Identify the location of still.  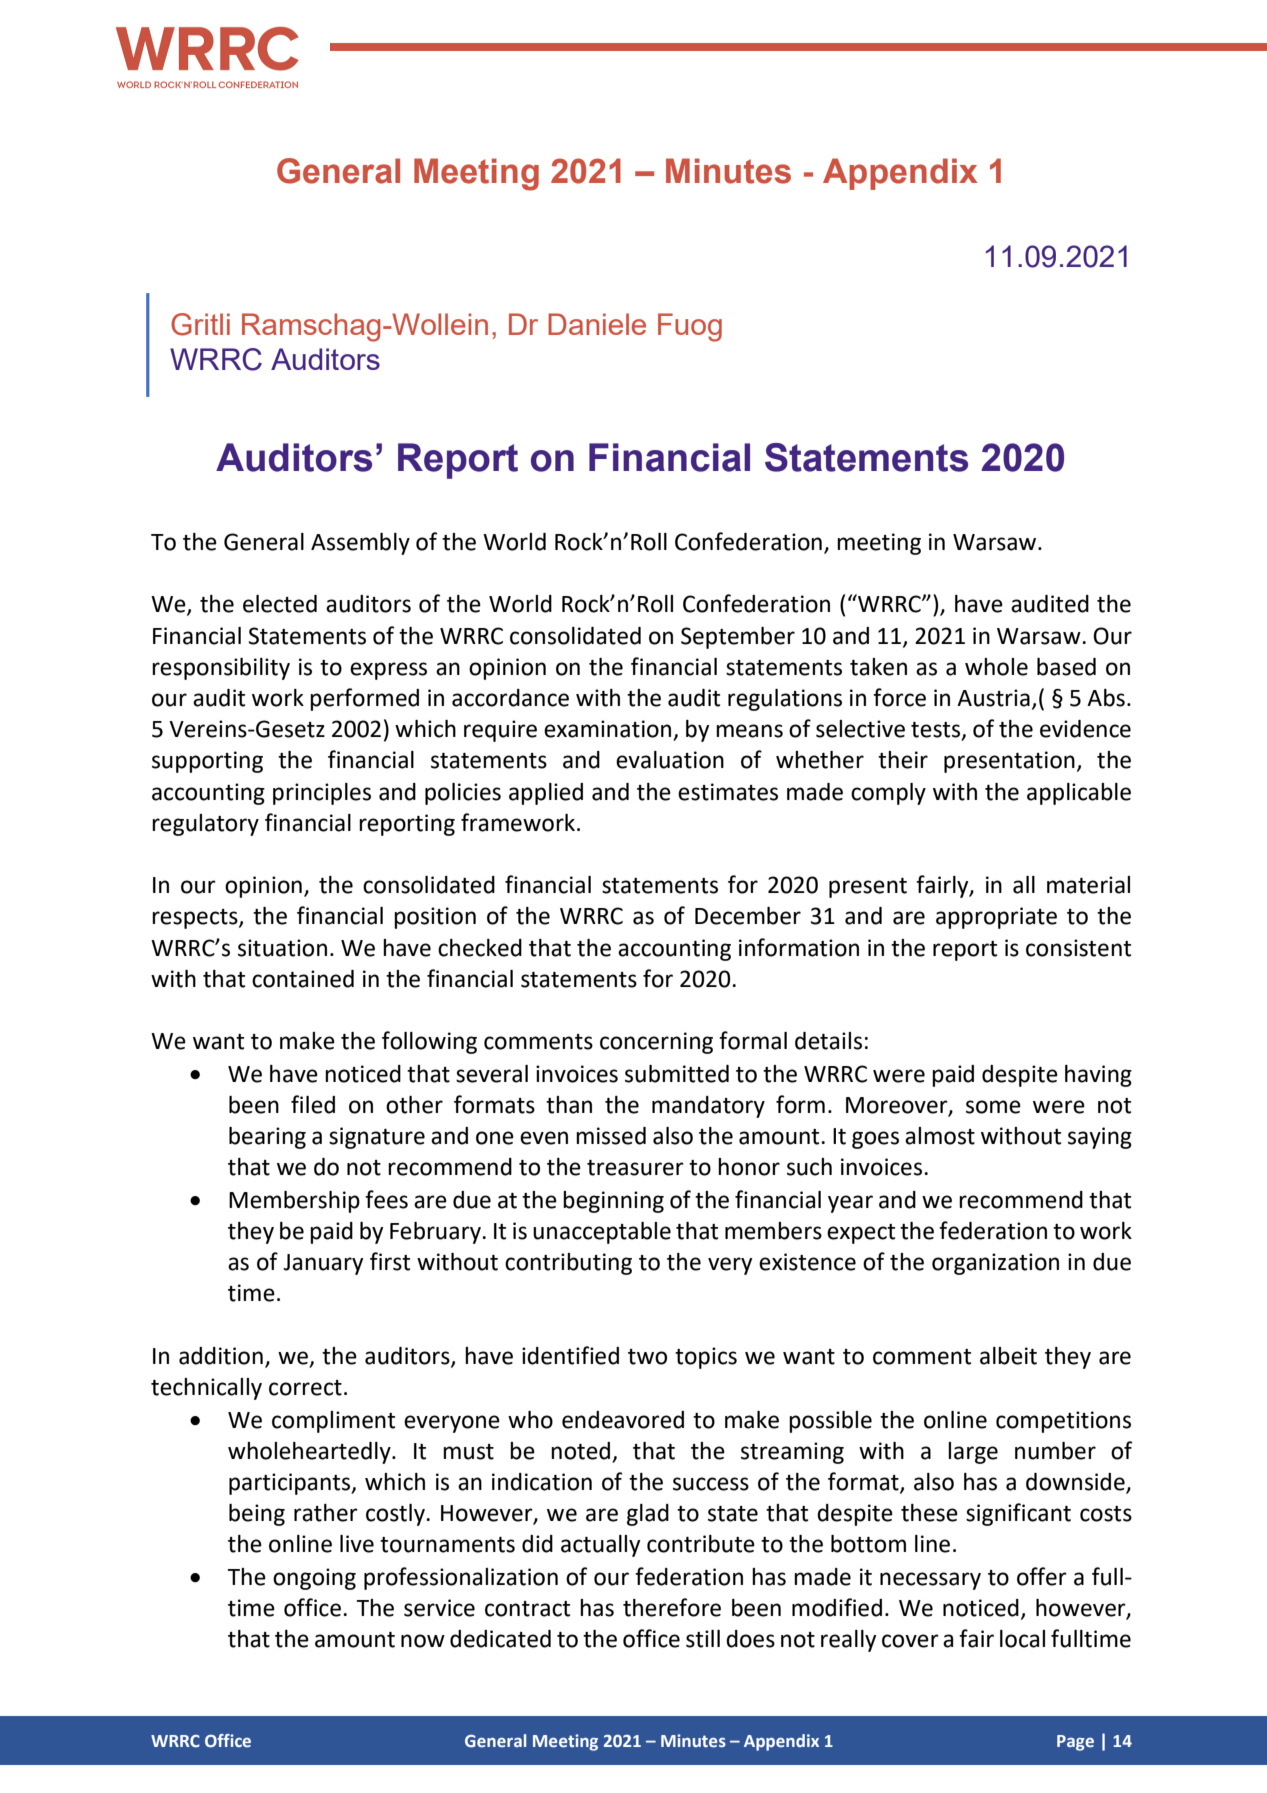
(703, 1639).
